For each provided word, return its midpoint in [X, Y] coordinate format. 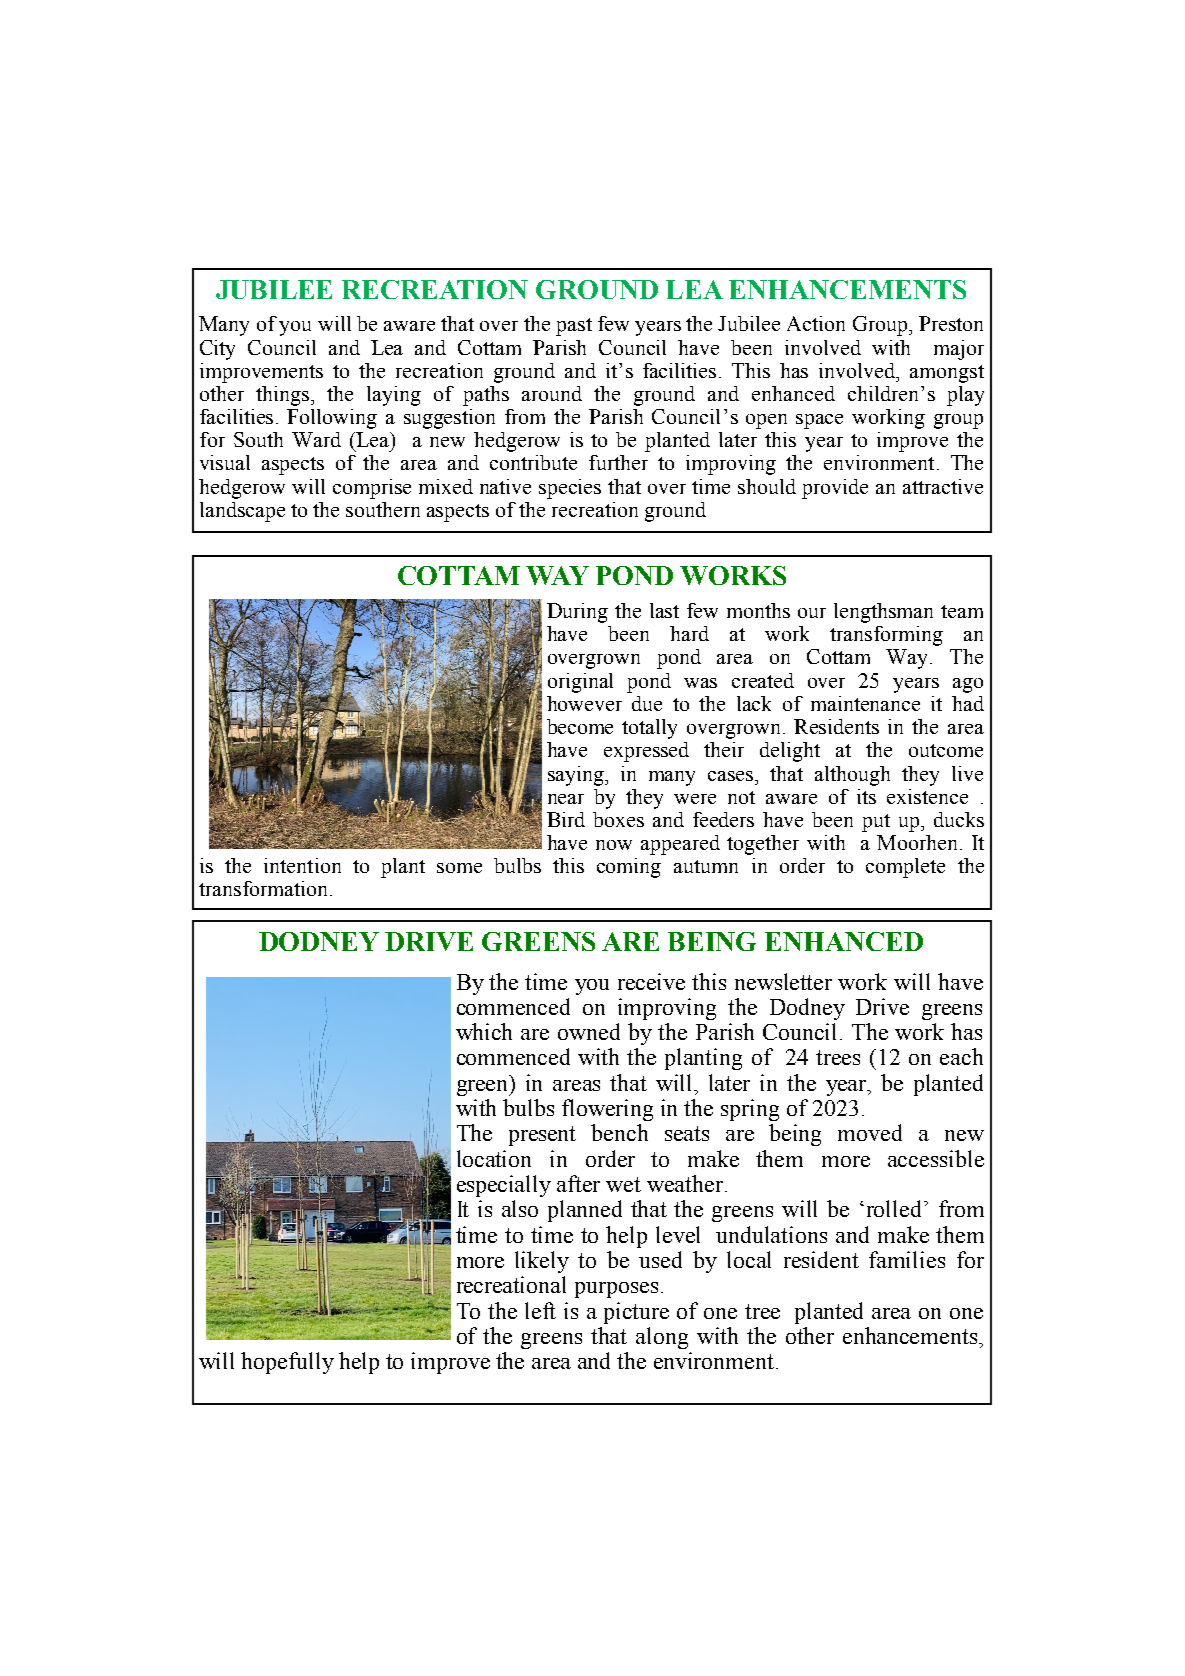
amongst [947, 374]
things [284, 396]
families [907, 1259]
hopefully [287, 1363]
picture [636, 1313]
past [574, 327]
